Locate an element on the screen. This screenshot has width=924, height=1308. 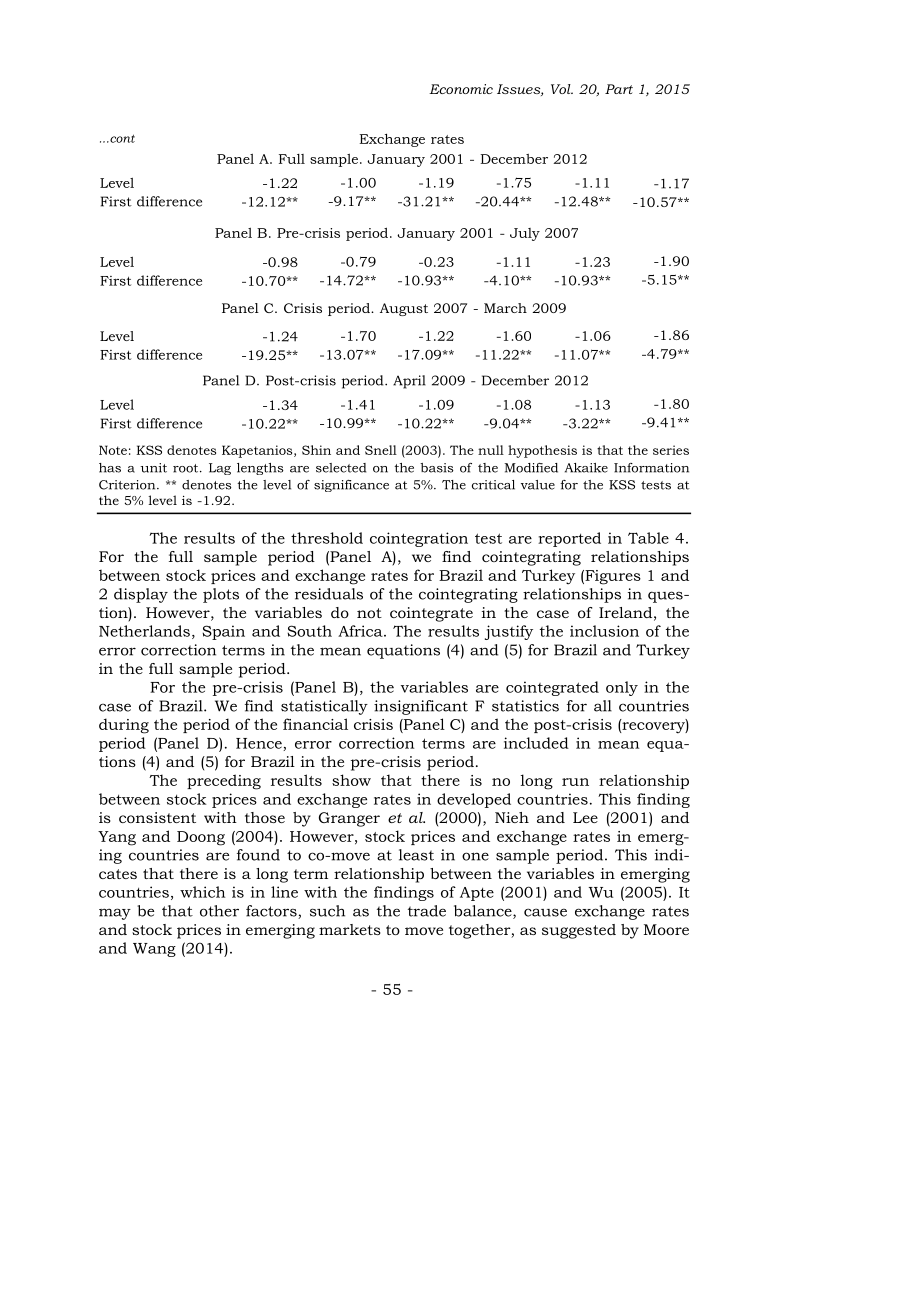
Africa is located at coordinates (361, 631).
